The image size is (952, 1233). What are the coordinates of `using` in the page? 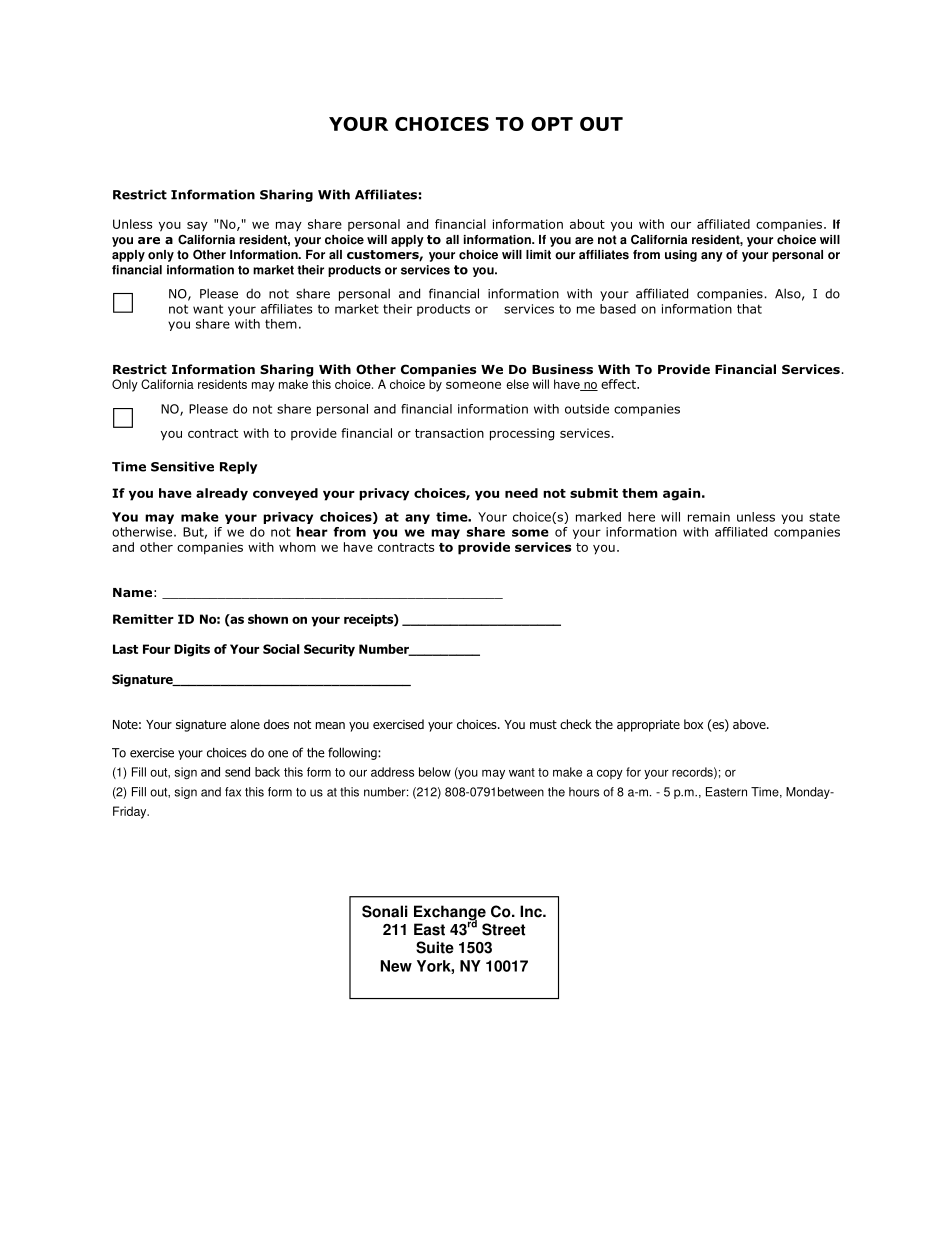 It's located at (681, 256).
